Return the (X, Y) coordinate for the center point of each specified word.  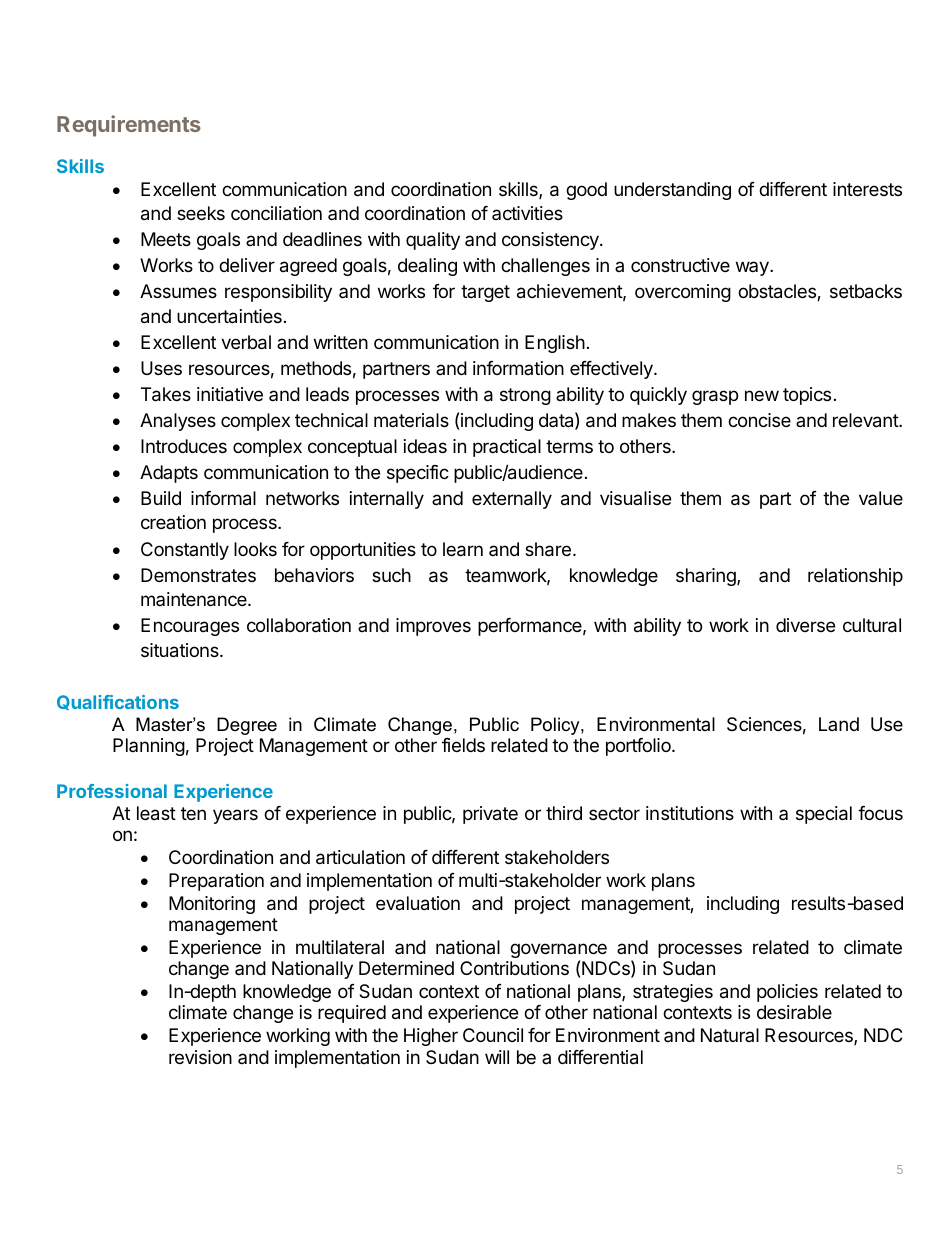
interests (867, 189)
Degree (247, 726)
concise (759, 420)
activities (527, 213)
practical (507, 448)
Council (493, 1035)
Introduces (184, 446)
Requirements (129, 126)
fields (463, 745)
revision (200, 1057)
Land (839, 724)
